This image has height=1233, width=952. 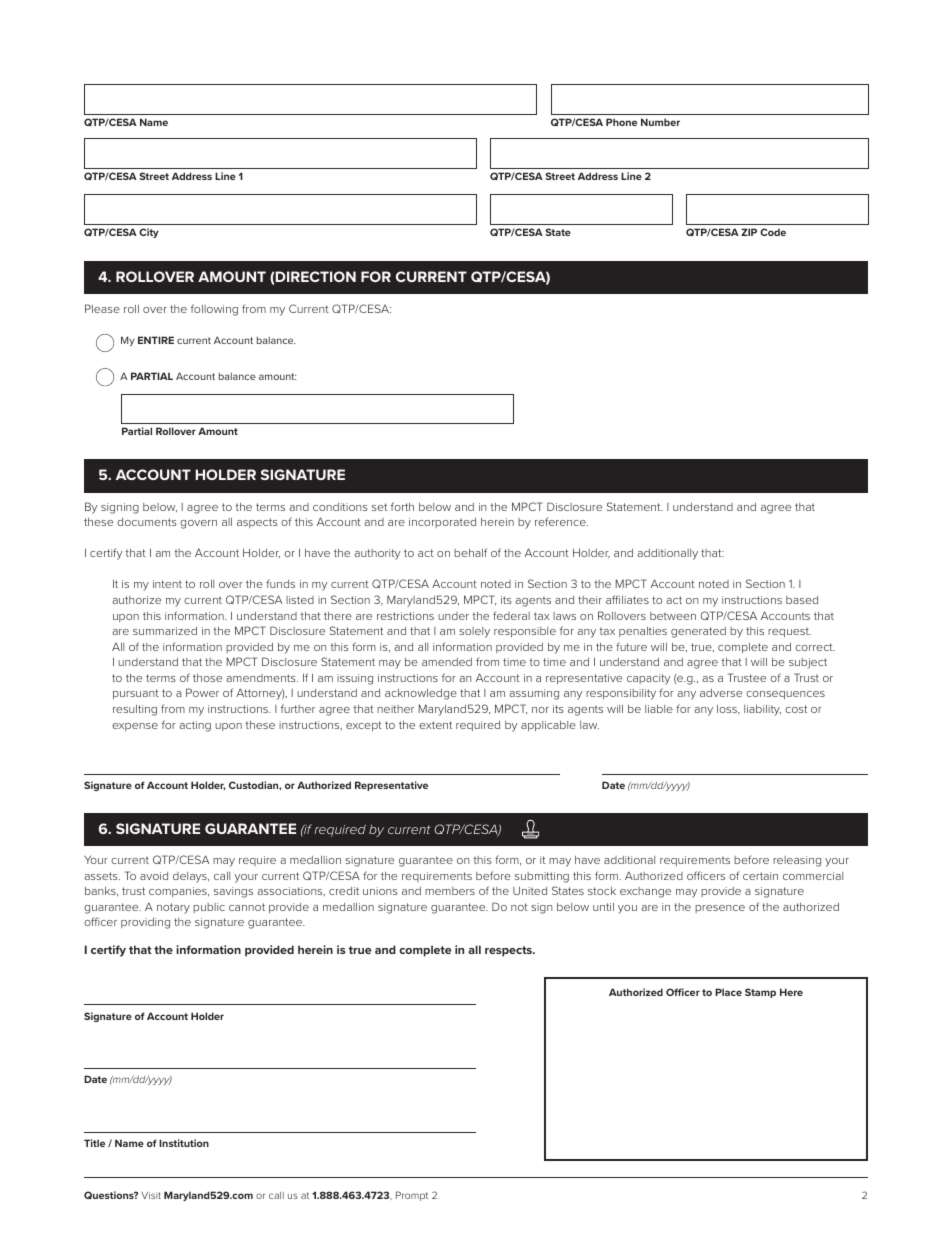 I want to click on extent, so click(x=435, y=725).
